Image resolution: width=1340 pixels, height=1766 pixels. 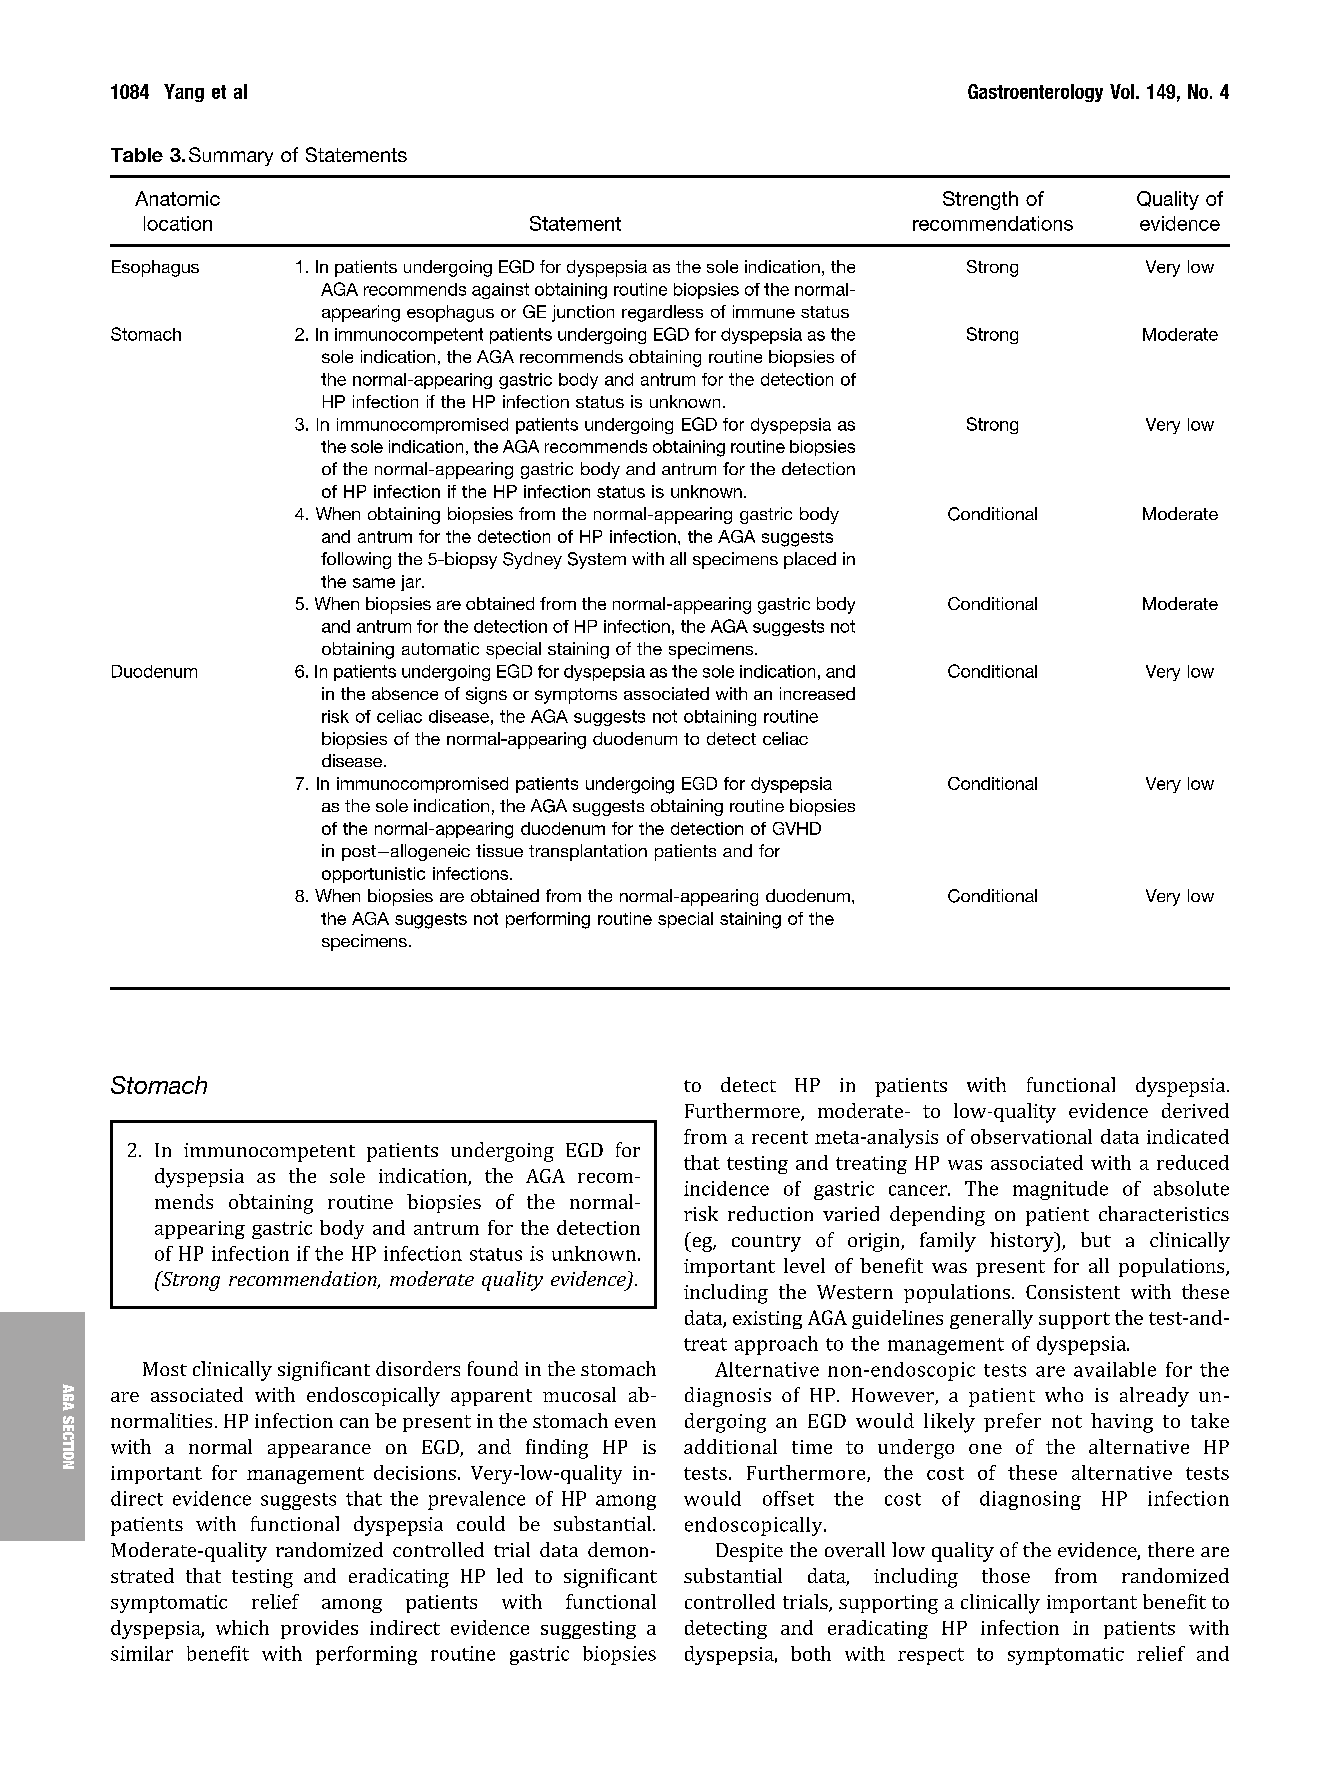 I want to click on System, so click(x=597, y=560).
